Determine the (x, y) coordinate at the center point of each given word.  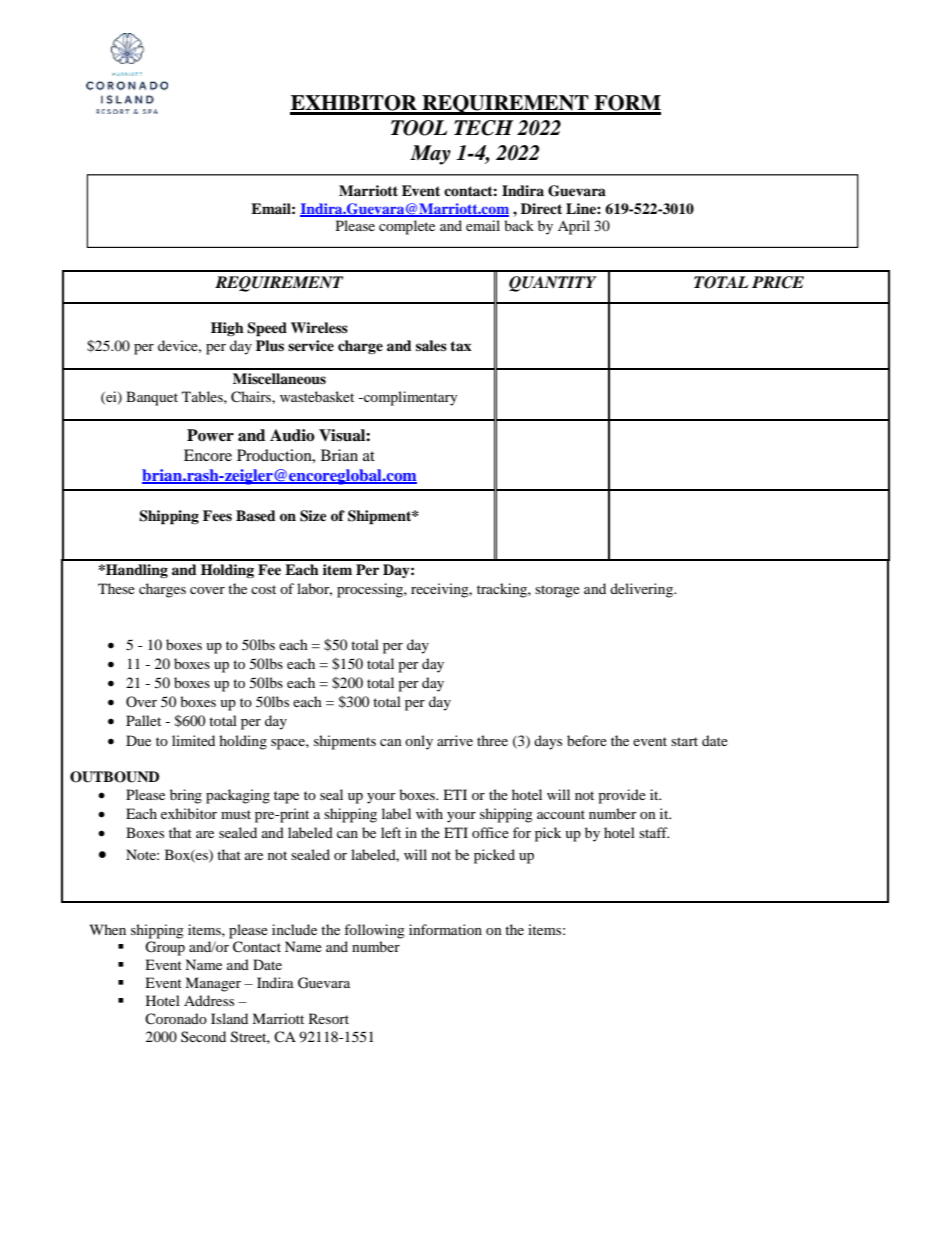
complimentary (410, 398)
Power (210, 435)
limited (193, 740)
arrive (455, 740)
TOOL (419, 128)
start (684, 741)
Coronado (176, 1018)
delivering (643, 590)
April (574, 227)
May (430, 155)
